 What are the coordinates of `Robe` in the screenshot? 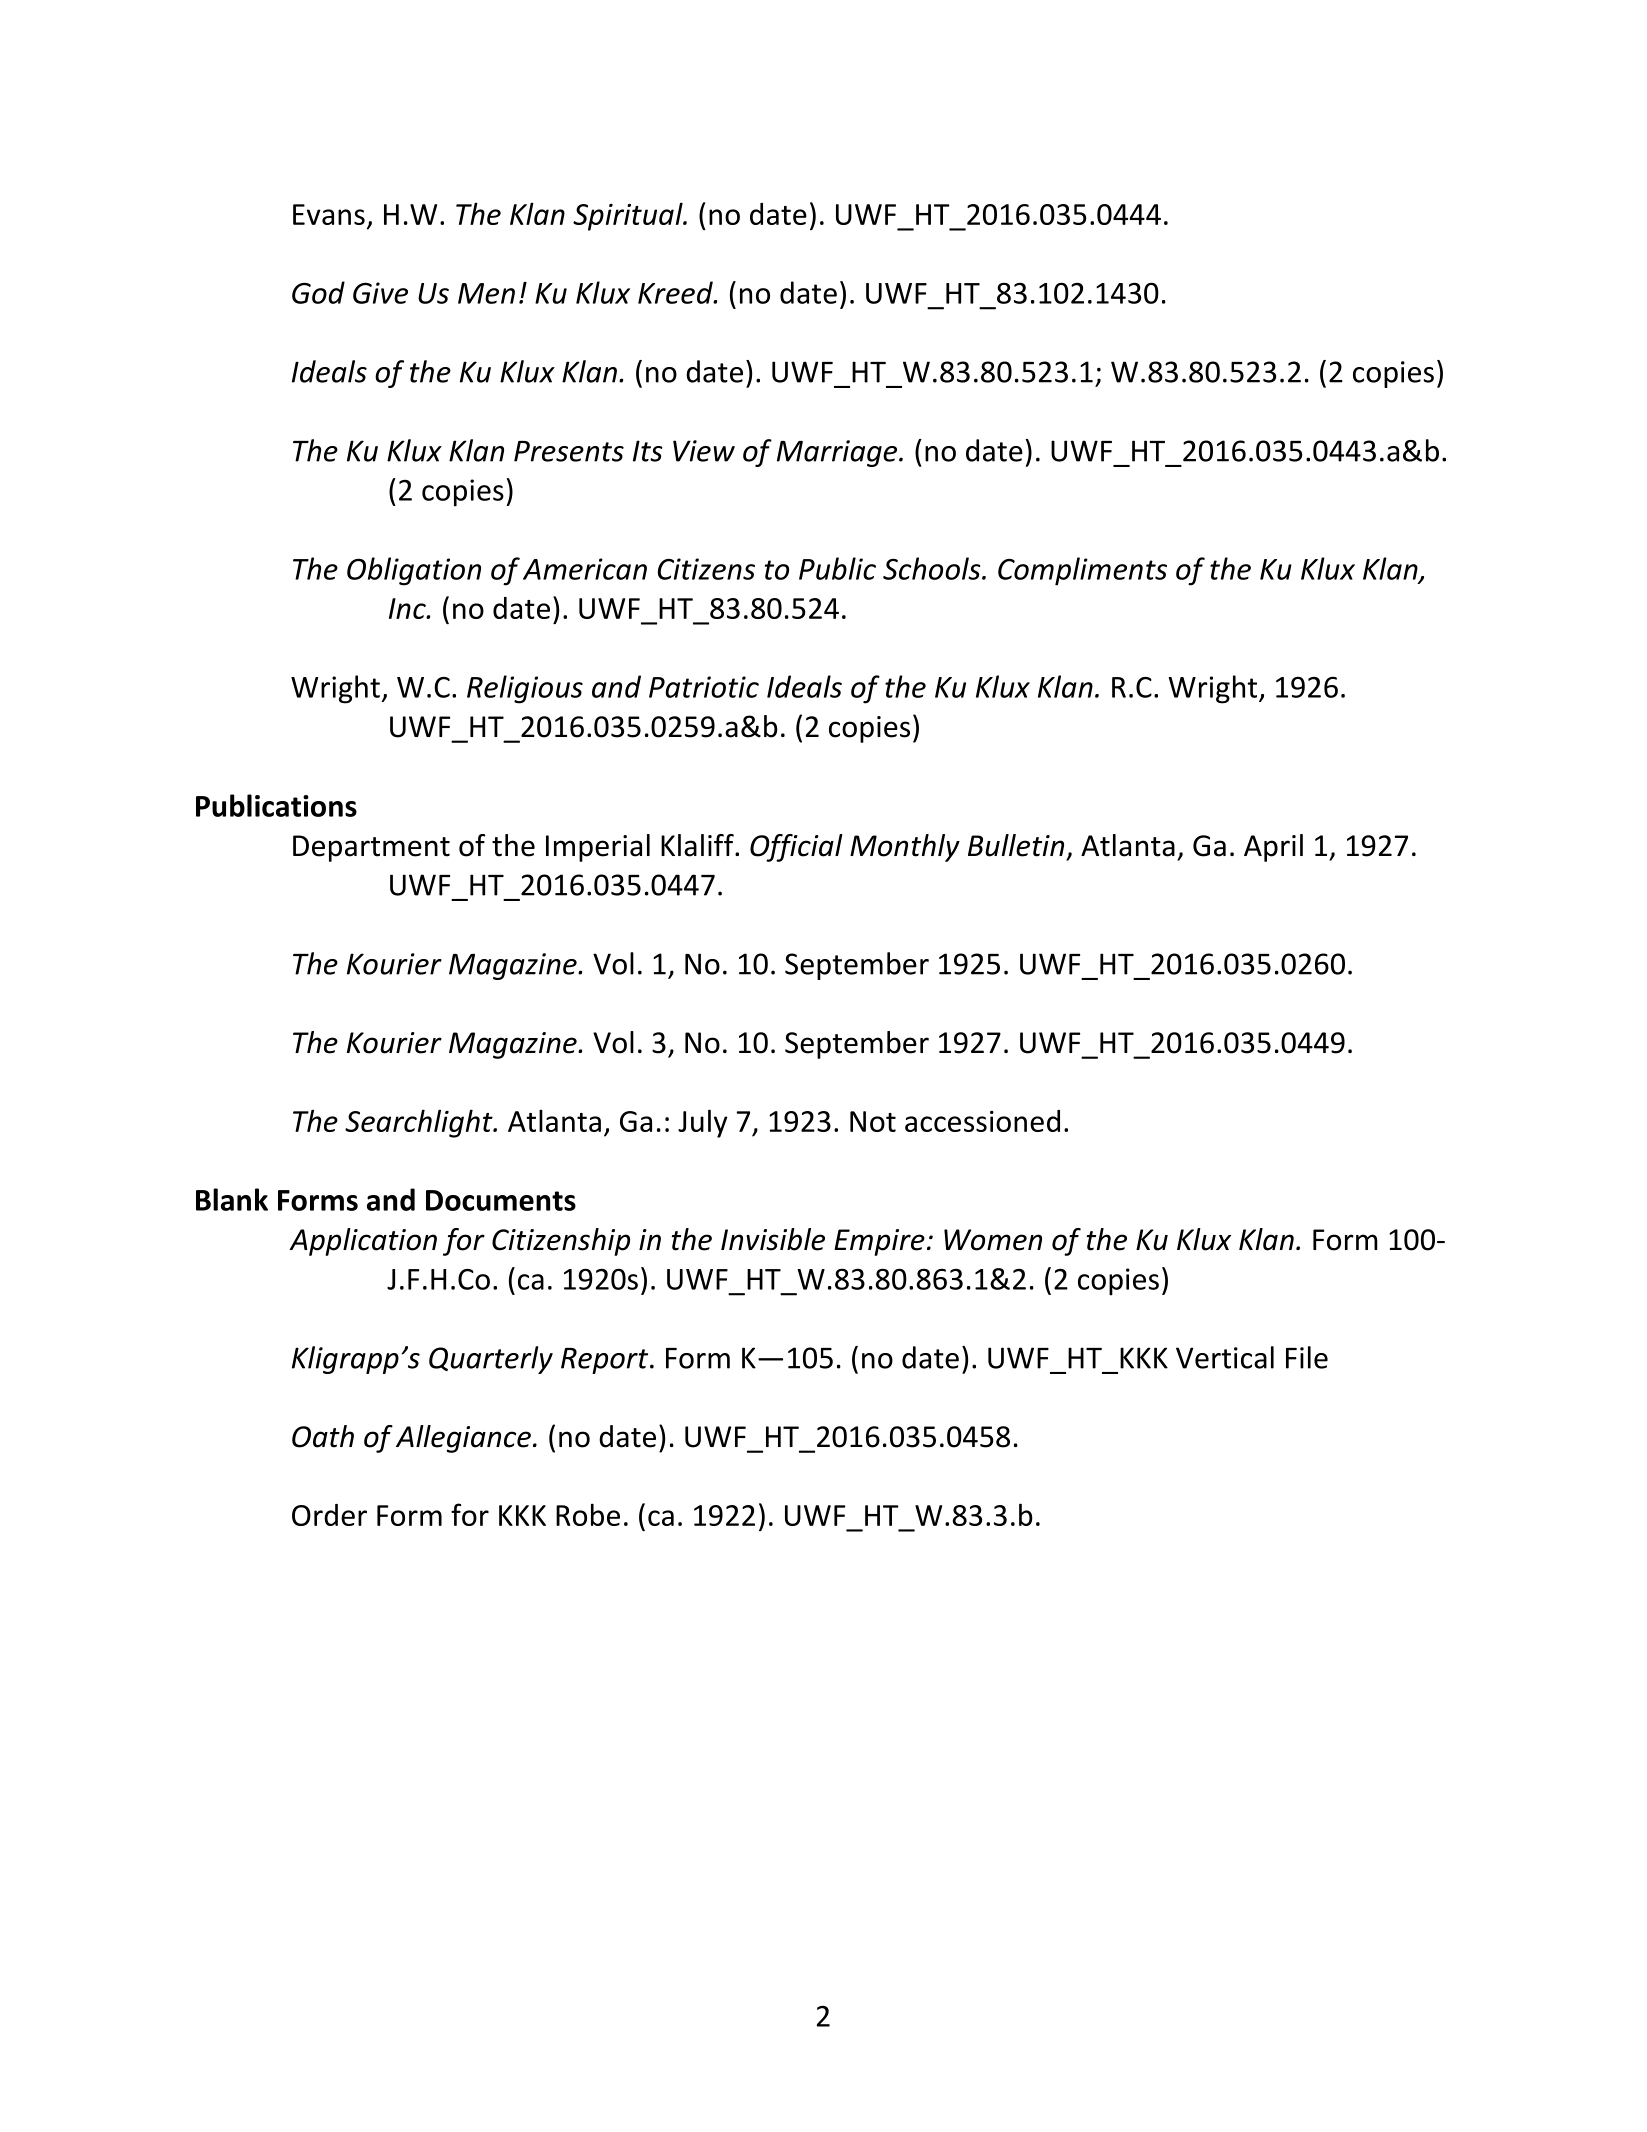 It's located at (588, 1514).
